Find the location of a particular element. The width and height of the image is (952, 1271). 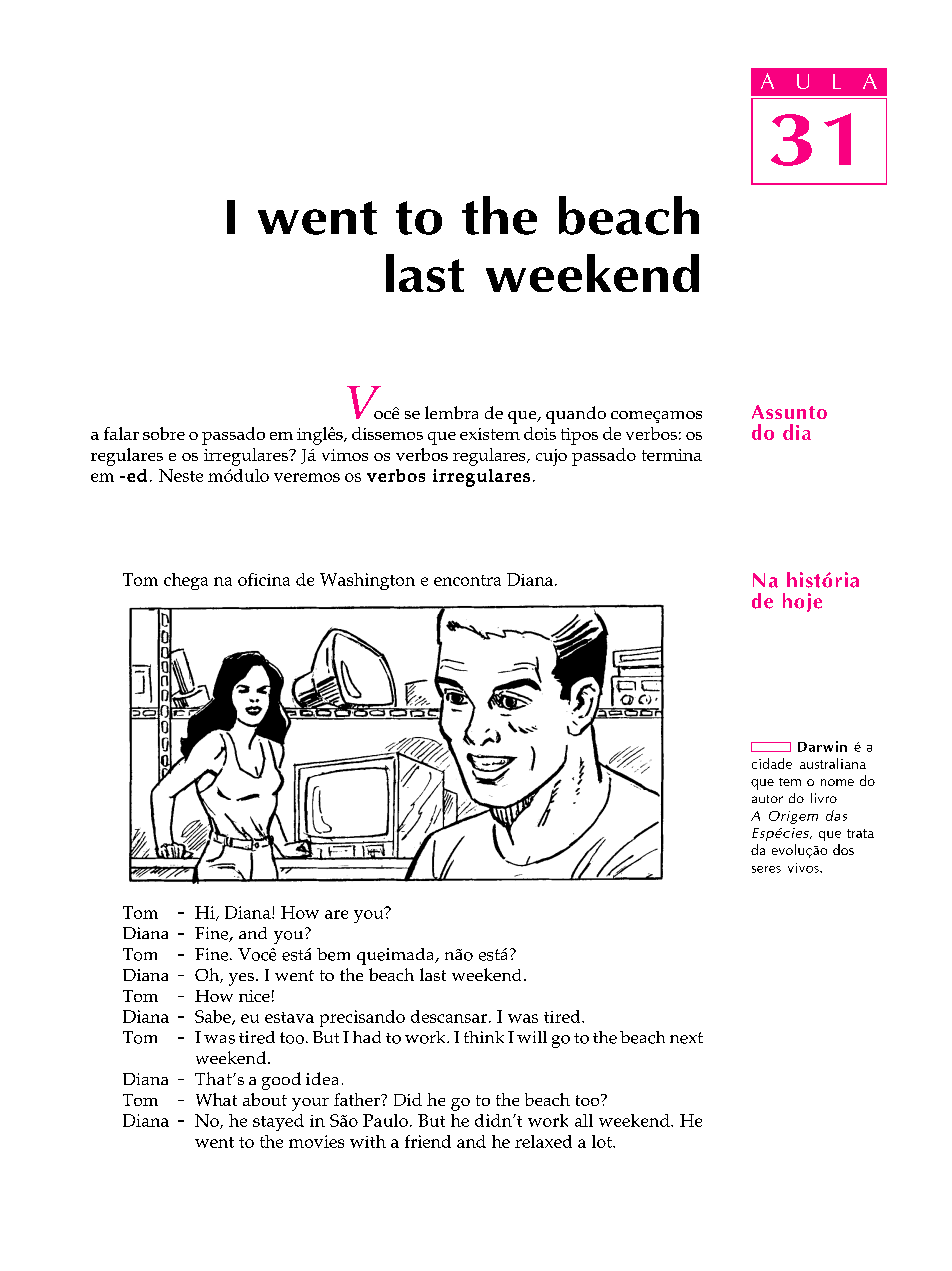

Darwin is located at coordinates (822, 746).
